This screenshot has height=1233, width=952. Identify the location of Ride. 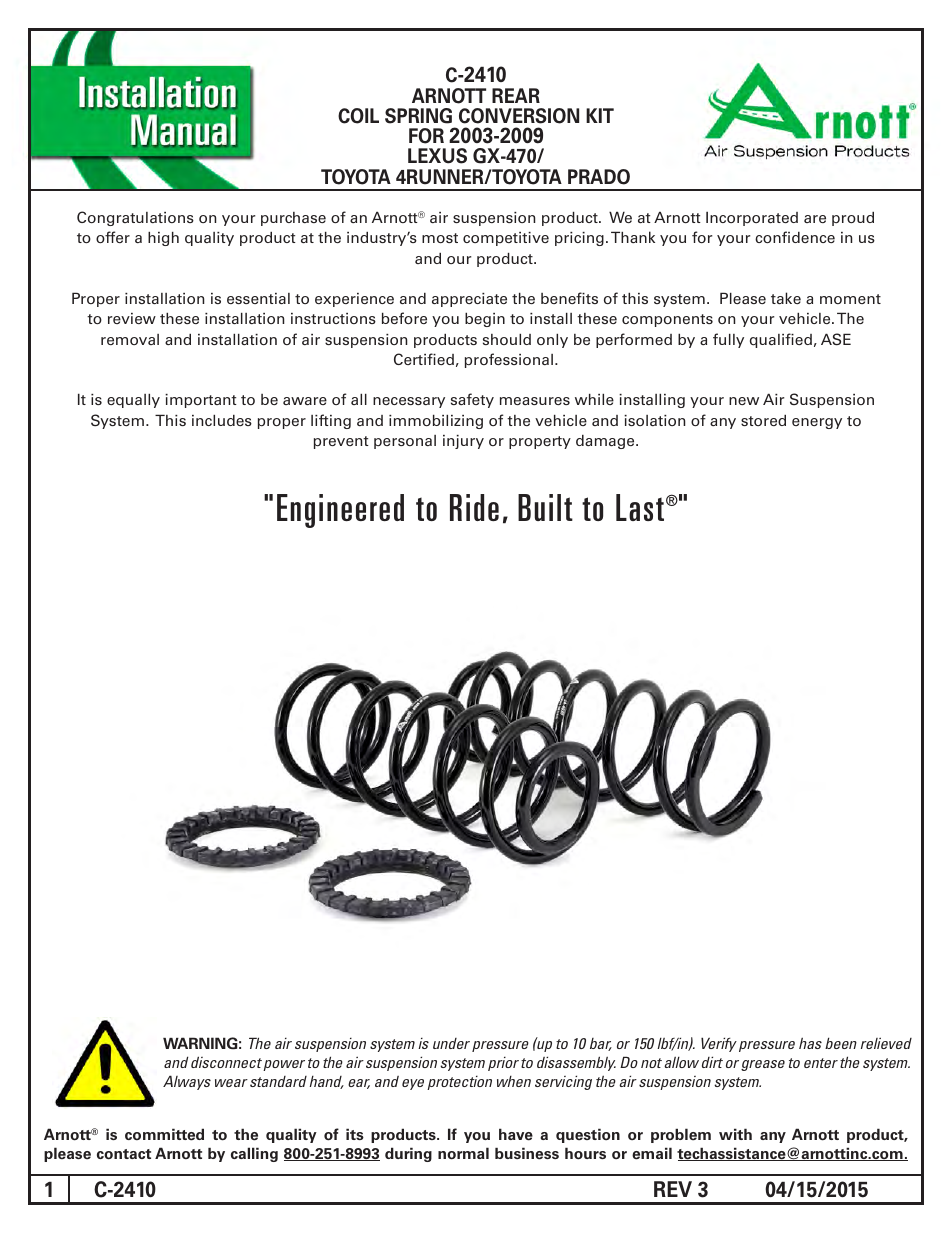
(474, 507).
